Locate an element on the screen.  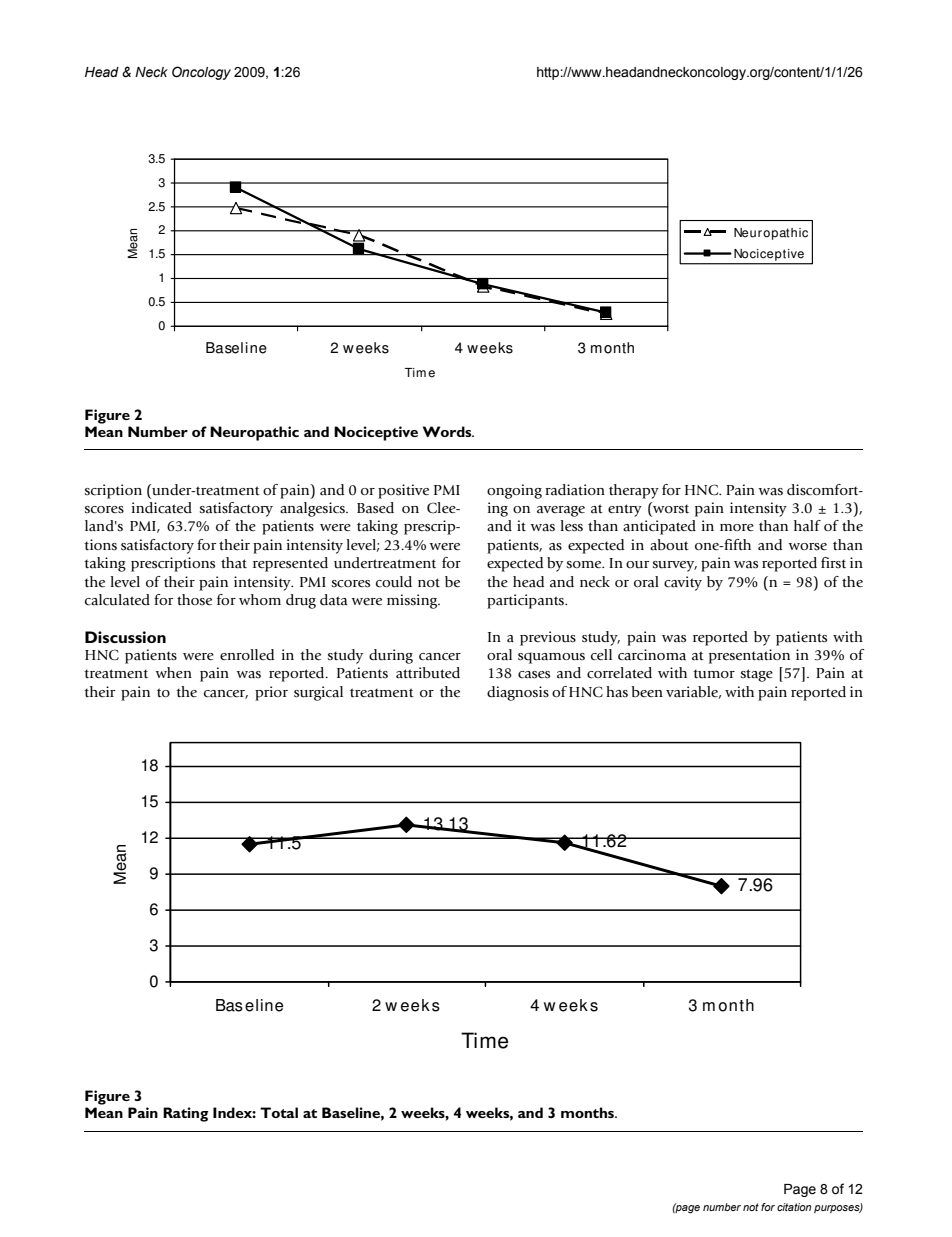
indicated is located at coordinates (162, 508).
